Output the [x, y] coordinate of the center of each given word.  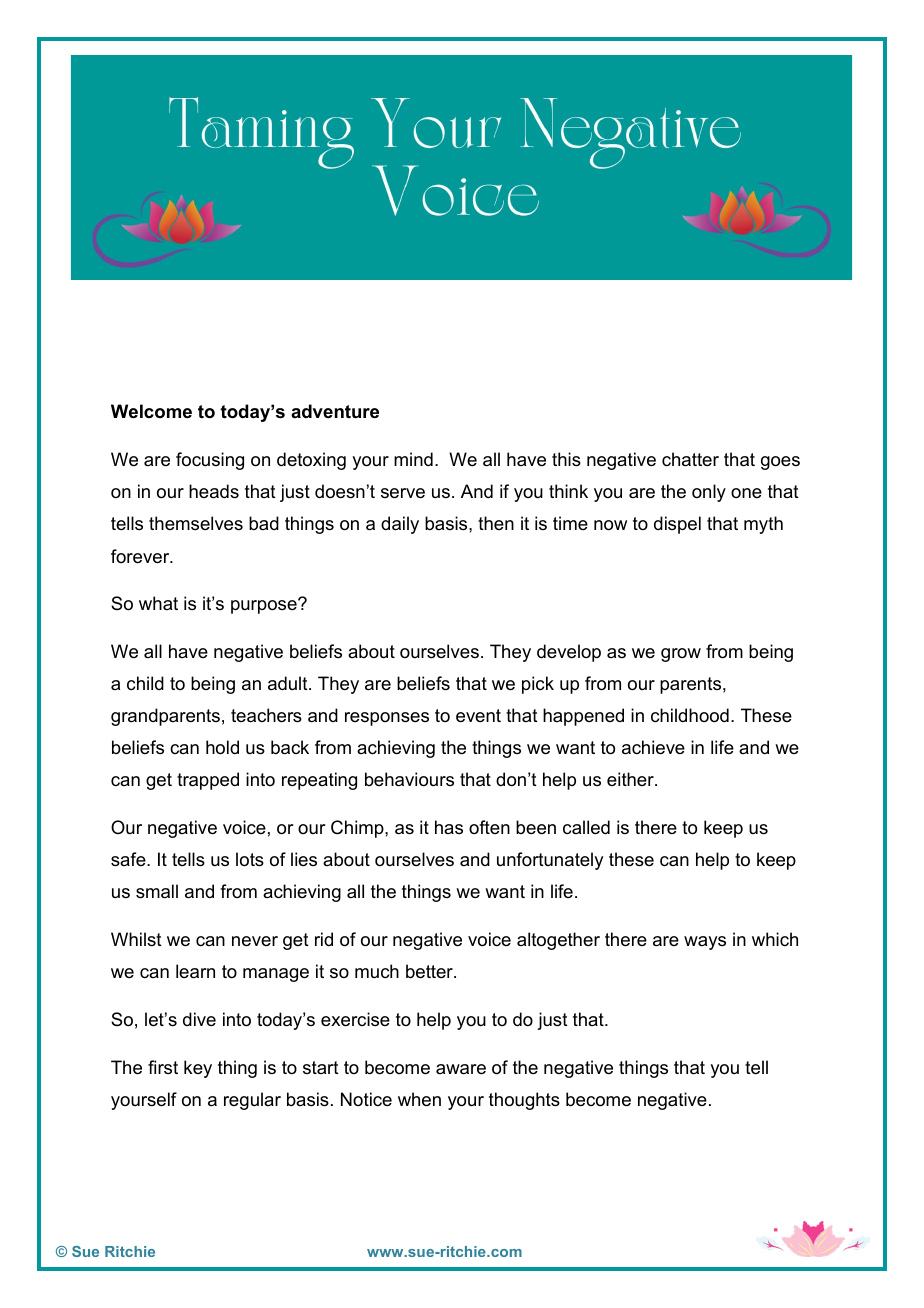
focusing [210, 461]
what [158, 603]
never [255, 941]
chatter [690, 459]
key [198, 1069]
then [496, 523]
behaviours [409, 779]
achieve [653, 747]
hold [222, 747]
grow [681, 655]
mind [413, 459]
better [430, 971]
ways [705, 943]
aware [461, 1069]
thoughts [524, 1101]
